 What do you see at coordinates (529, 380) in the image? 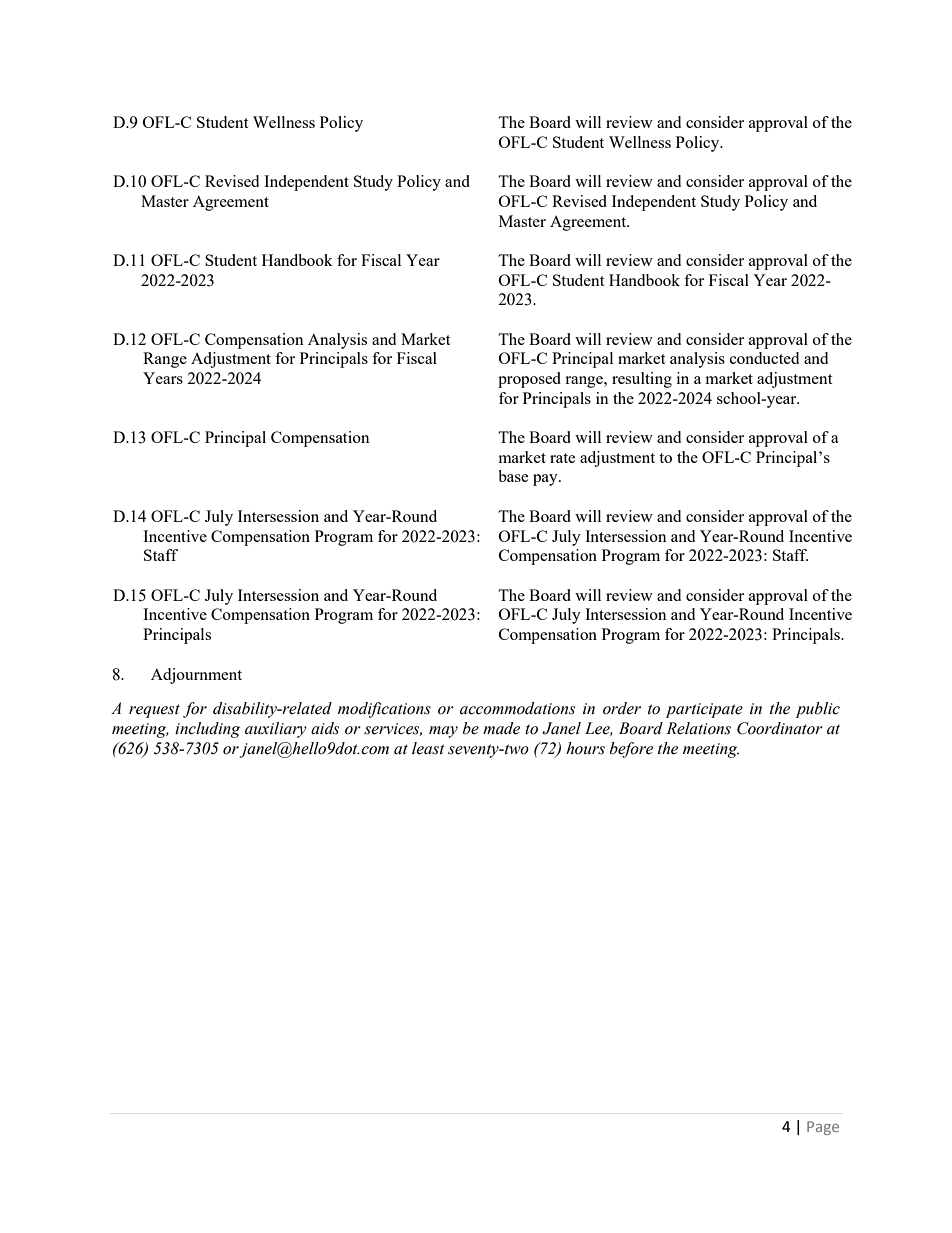
I see `proposed` at bounding box center [529, 380].
